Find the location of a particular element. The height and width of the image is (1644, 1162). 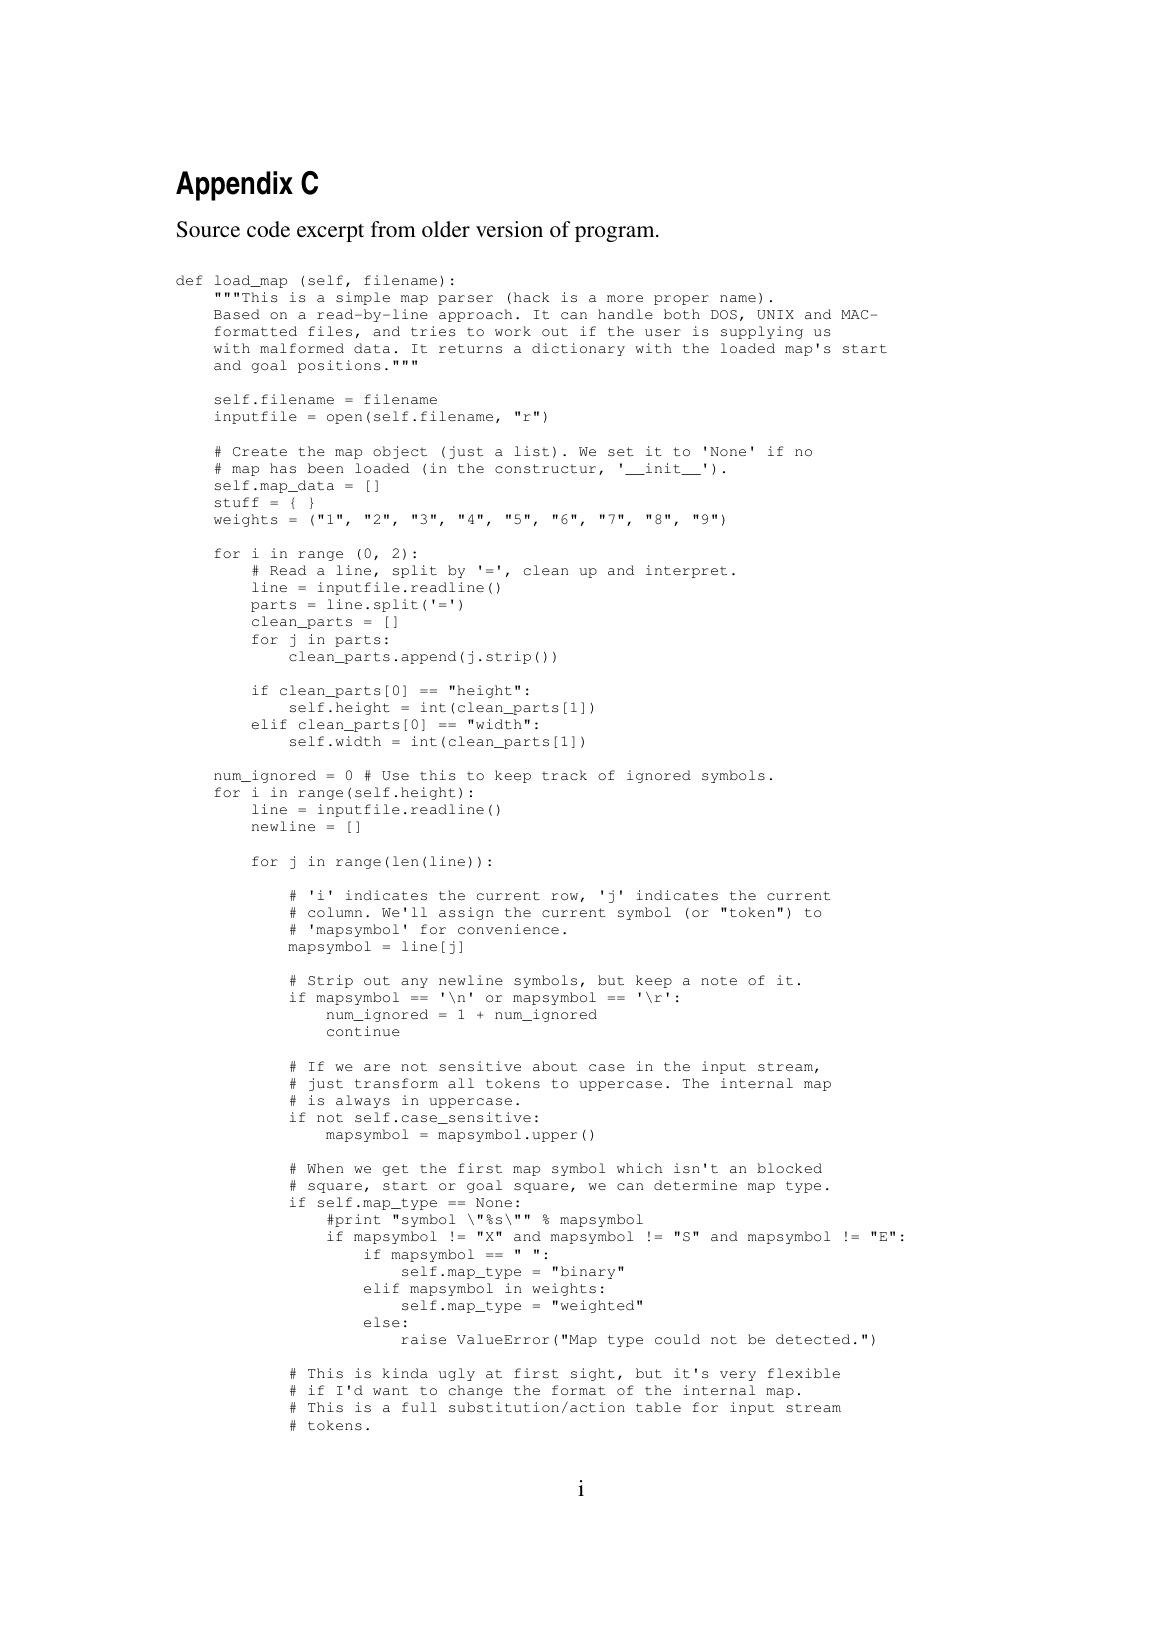

stuff is located at coordinates (237, 502).
